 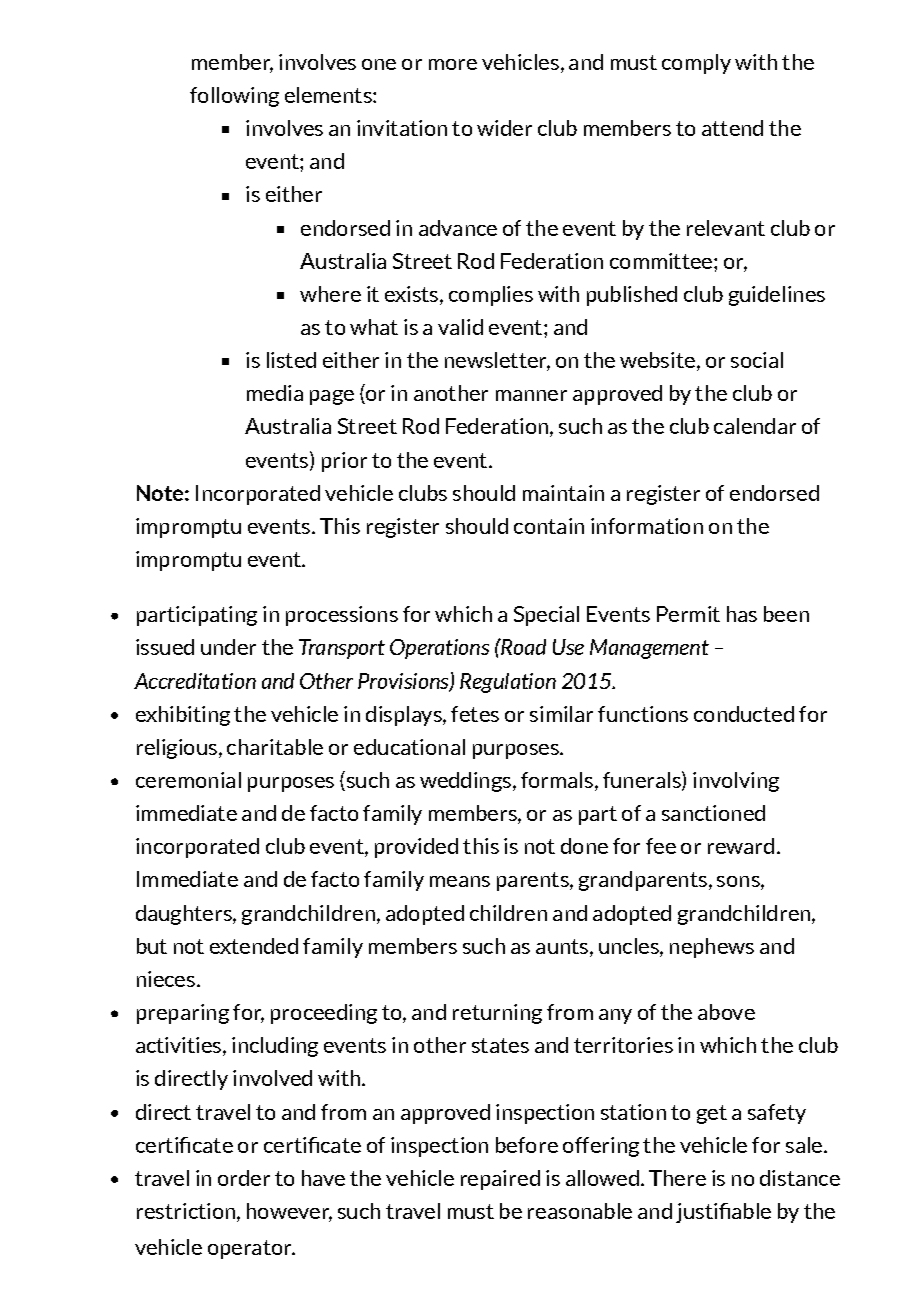 What do you see at coordinates (742, 614) in the screenshot?
I see `has` at bounding box center [742, 614].
